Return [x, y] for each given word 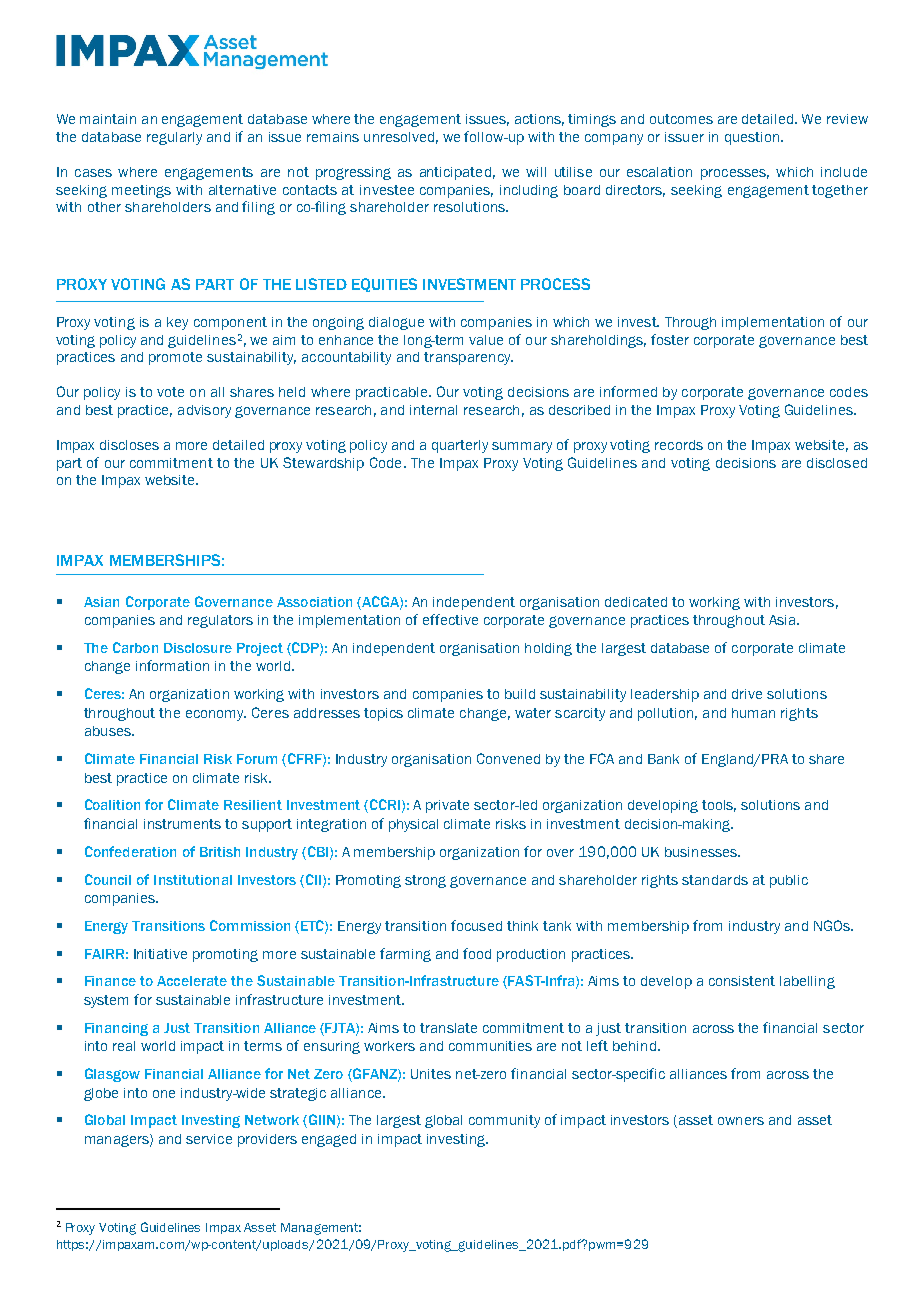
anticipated [455, 173]
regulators [220, 621]
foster [670, 339]
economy [216, 715]
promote [175, 358]
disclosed [837, 463]
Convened [508, 758]
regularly [174, 138]
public [789, 881]
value [486, 340]
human [753, 713]
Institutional [193, 880]
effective [450, 619]
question [753, 138]
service [209, 1139]
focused [476, 925]
